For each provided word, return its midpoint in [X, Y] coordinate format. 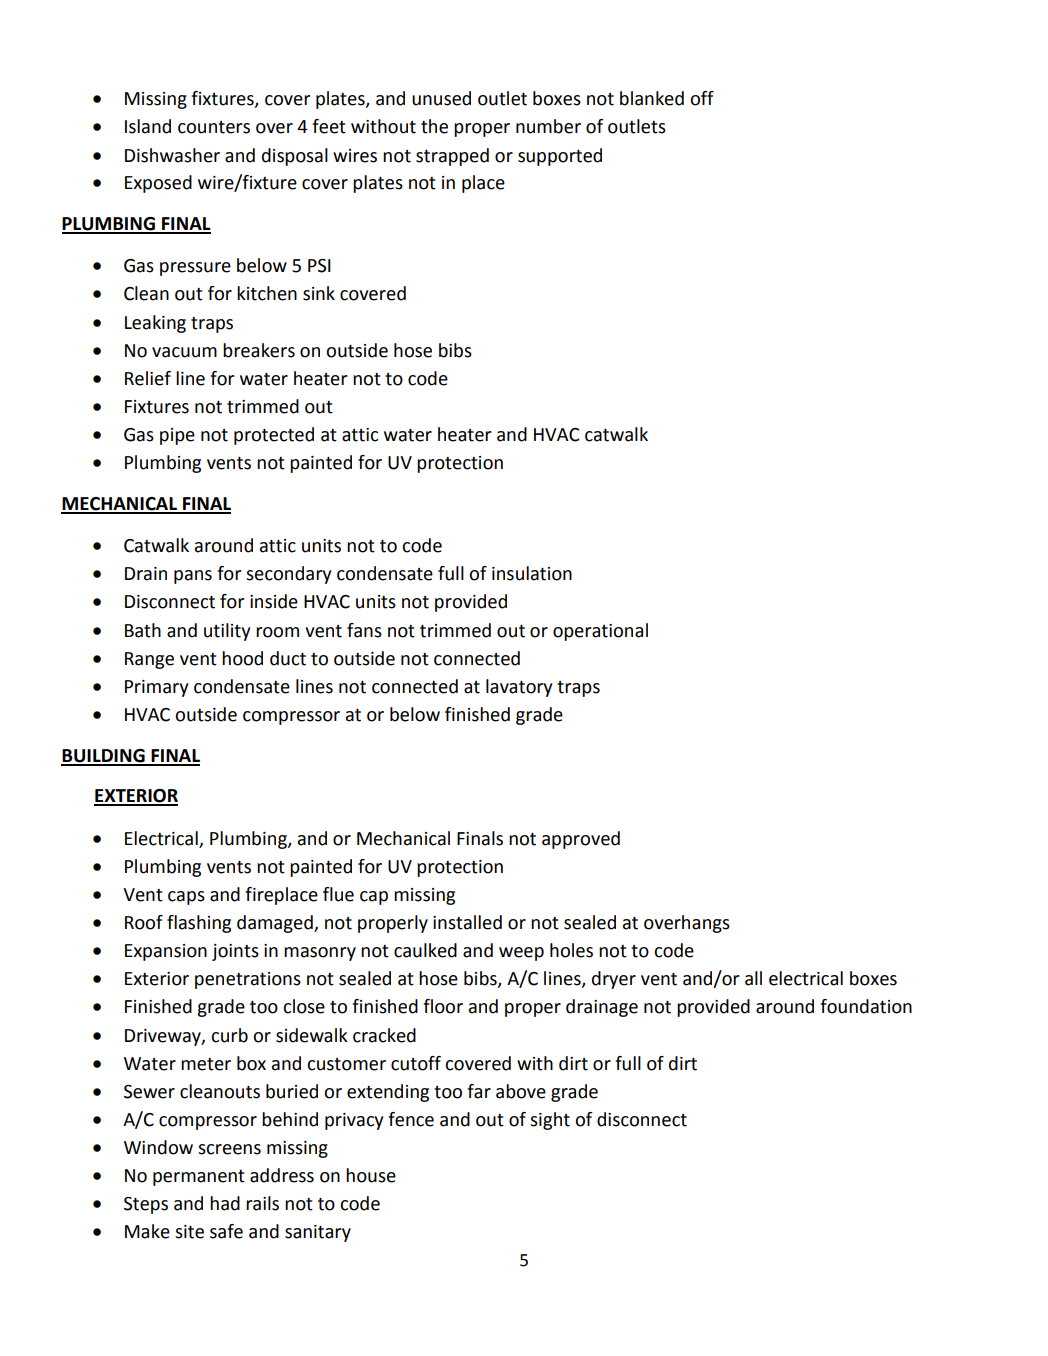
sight [550, 1121]
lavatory [519, 688]
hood [242, 658]
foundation [866, 1006]
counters [214, 127]
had [225, 1203]
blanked [652, 98]
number [548, 126]
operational [600, 632]
